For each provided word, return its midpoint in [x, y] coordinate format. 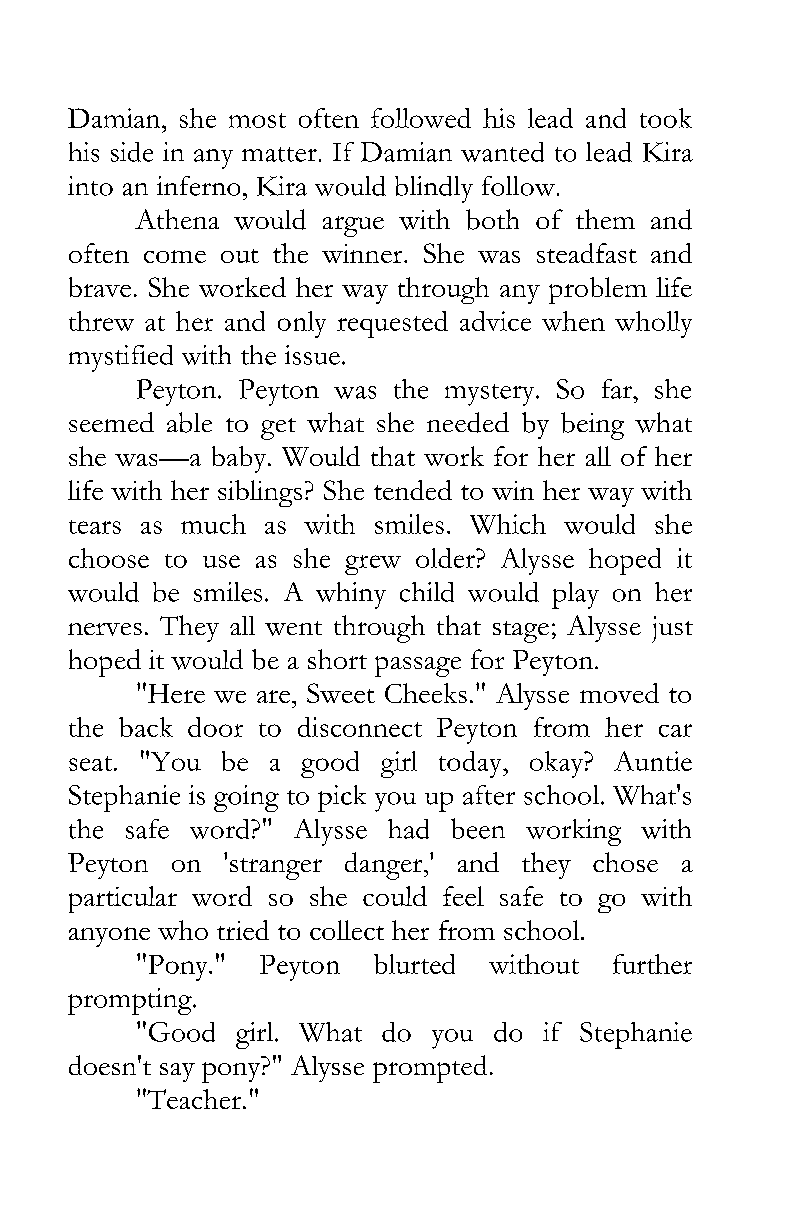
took [666, 118]
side [132, 152]
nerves [105, 629]
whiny [351, 595]
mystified [121, 358]
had [408, 829]
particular [123, 899]
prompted [430, 1069]
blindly [434, 189]
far [618, 389]
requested [392, 324]
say [177, 1072]
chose [625, 862]
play [575, 595]
